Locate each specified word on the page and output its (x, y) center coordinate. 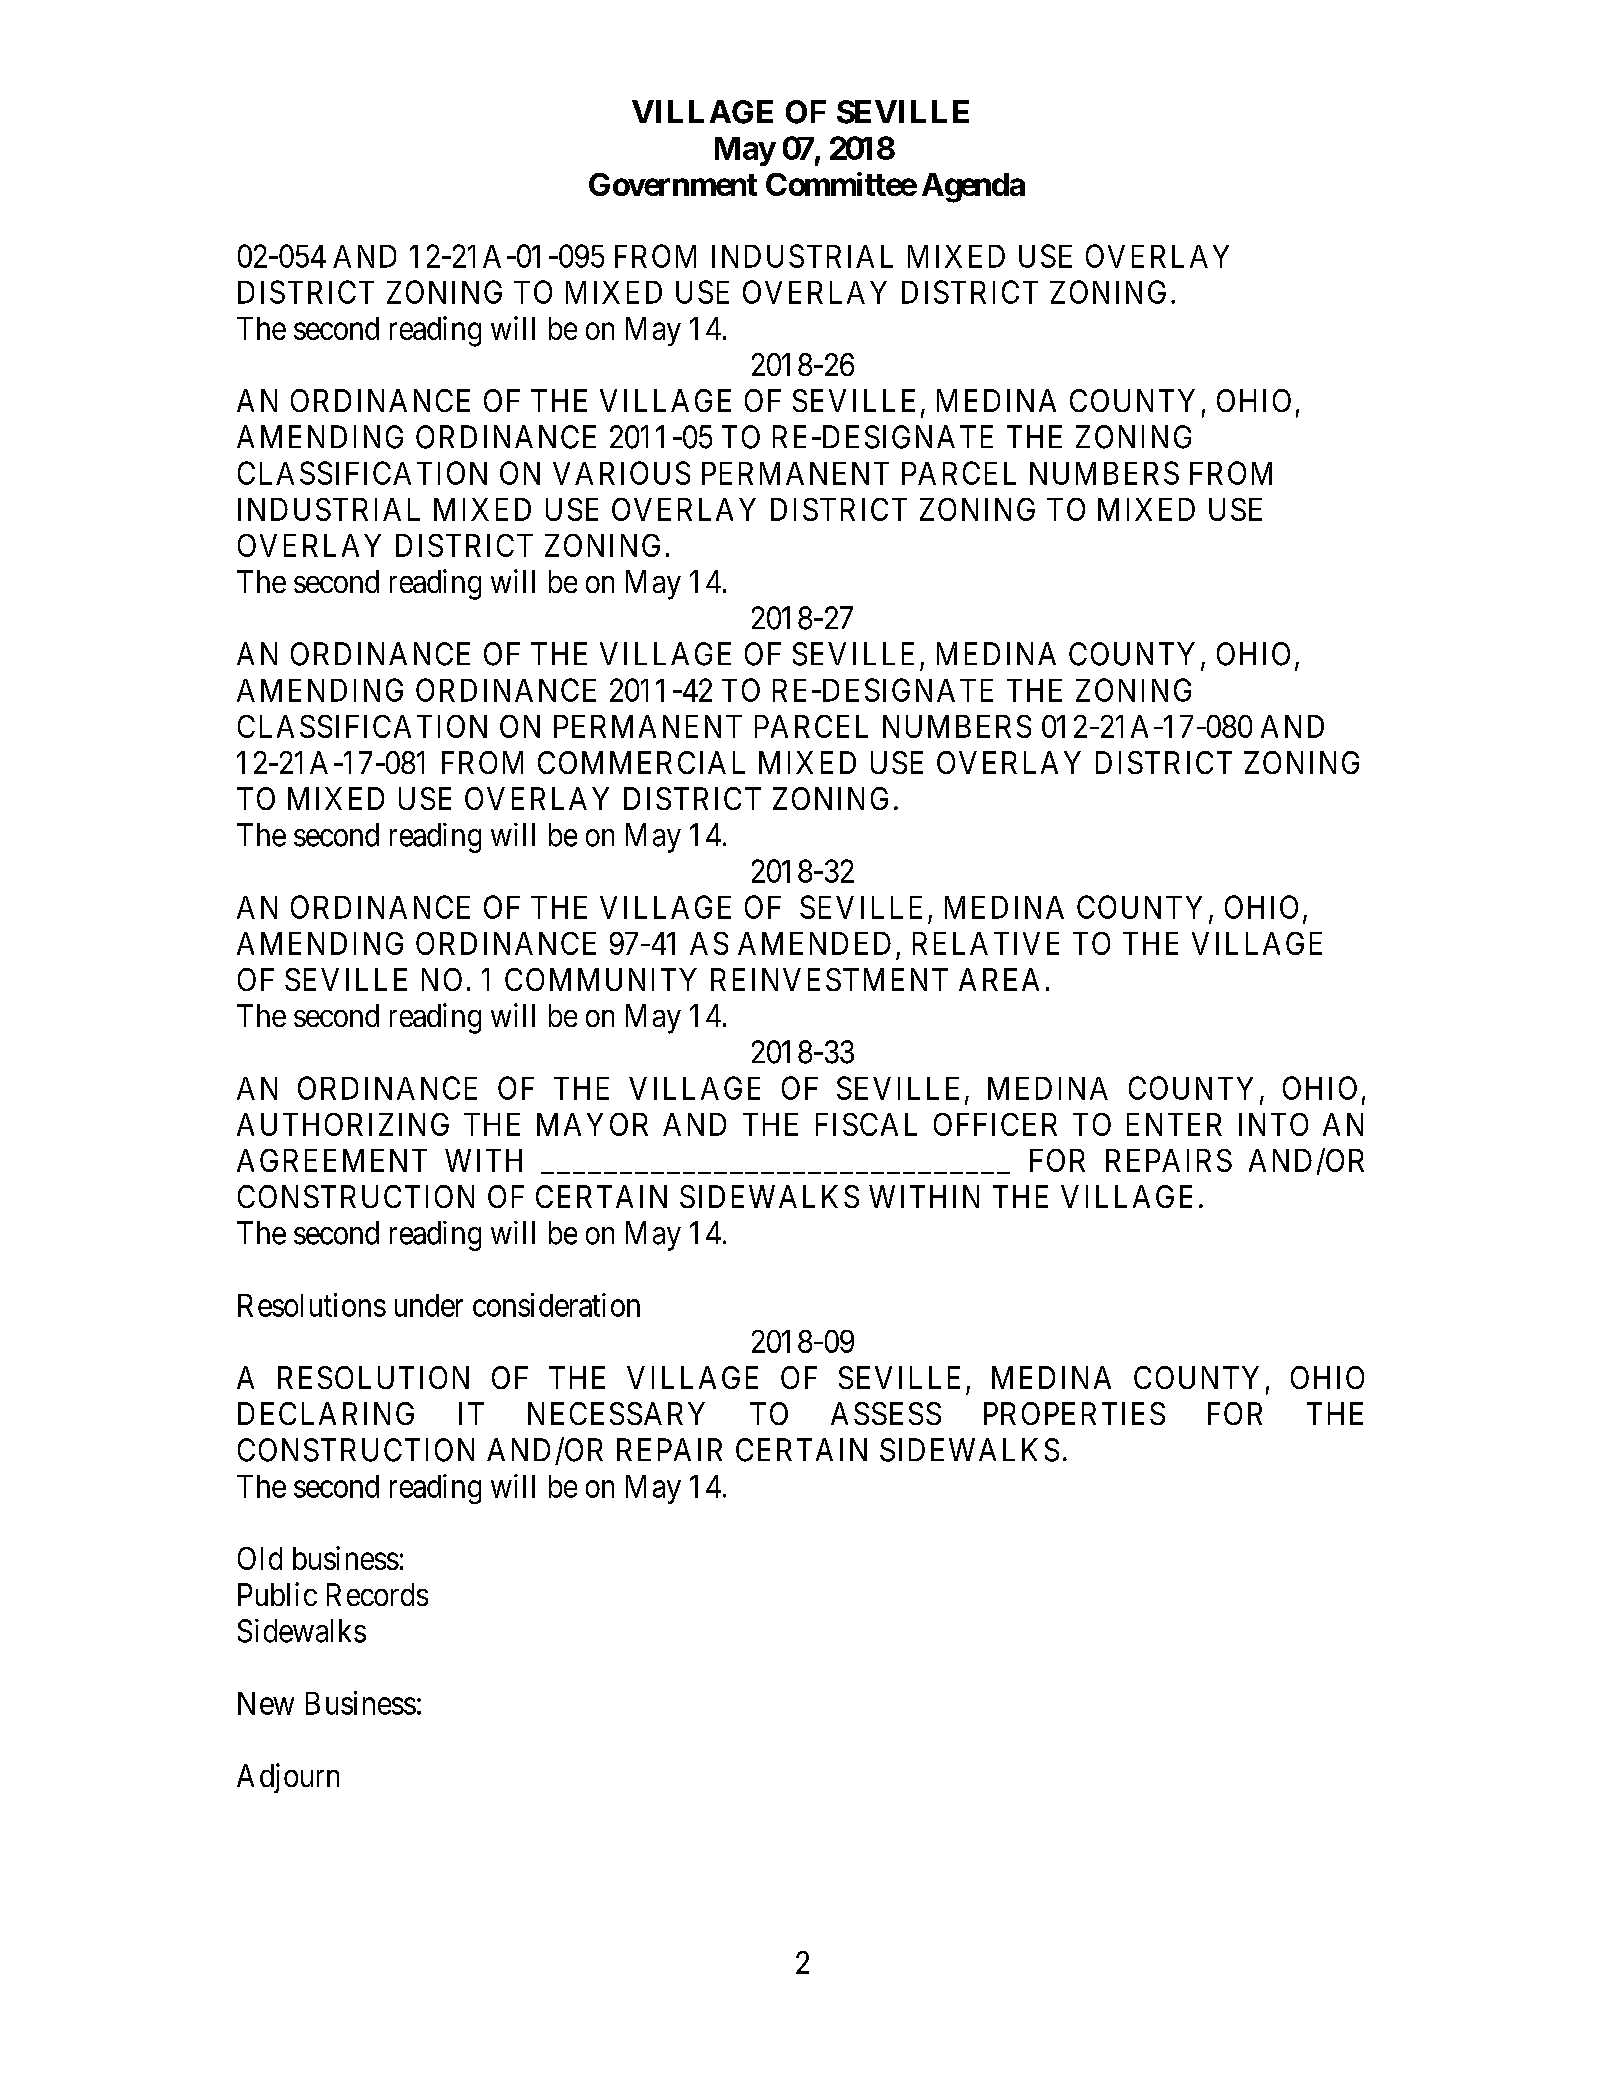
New (266, 1703)
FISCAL (866, 1124)
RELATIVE (986, 943)
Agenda (973, 188)
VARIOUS (621, 473)
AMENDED (814, 943)
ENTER (1174, 1124)
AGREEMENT (332, 1160)
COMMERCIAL (641, 762)
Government (673, 184)
